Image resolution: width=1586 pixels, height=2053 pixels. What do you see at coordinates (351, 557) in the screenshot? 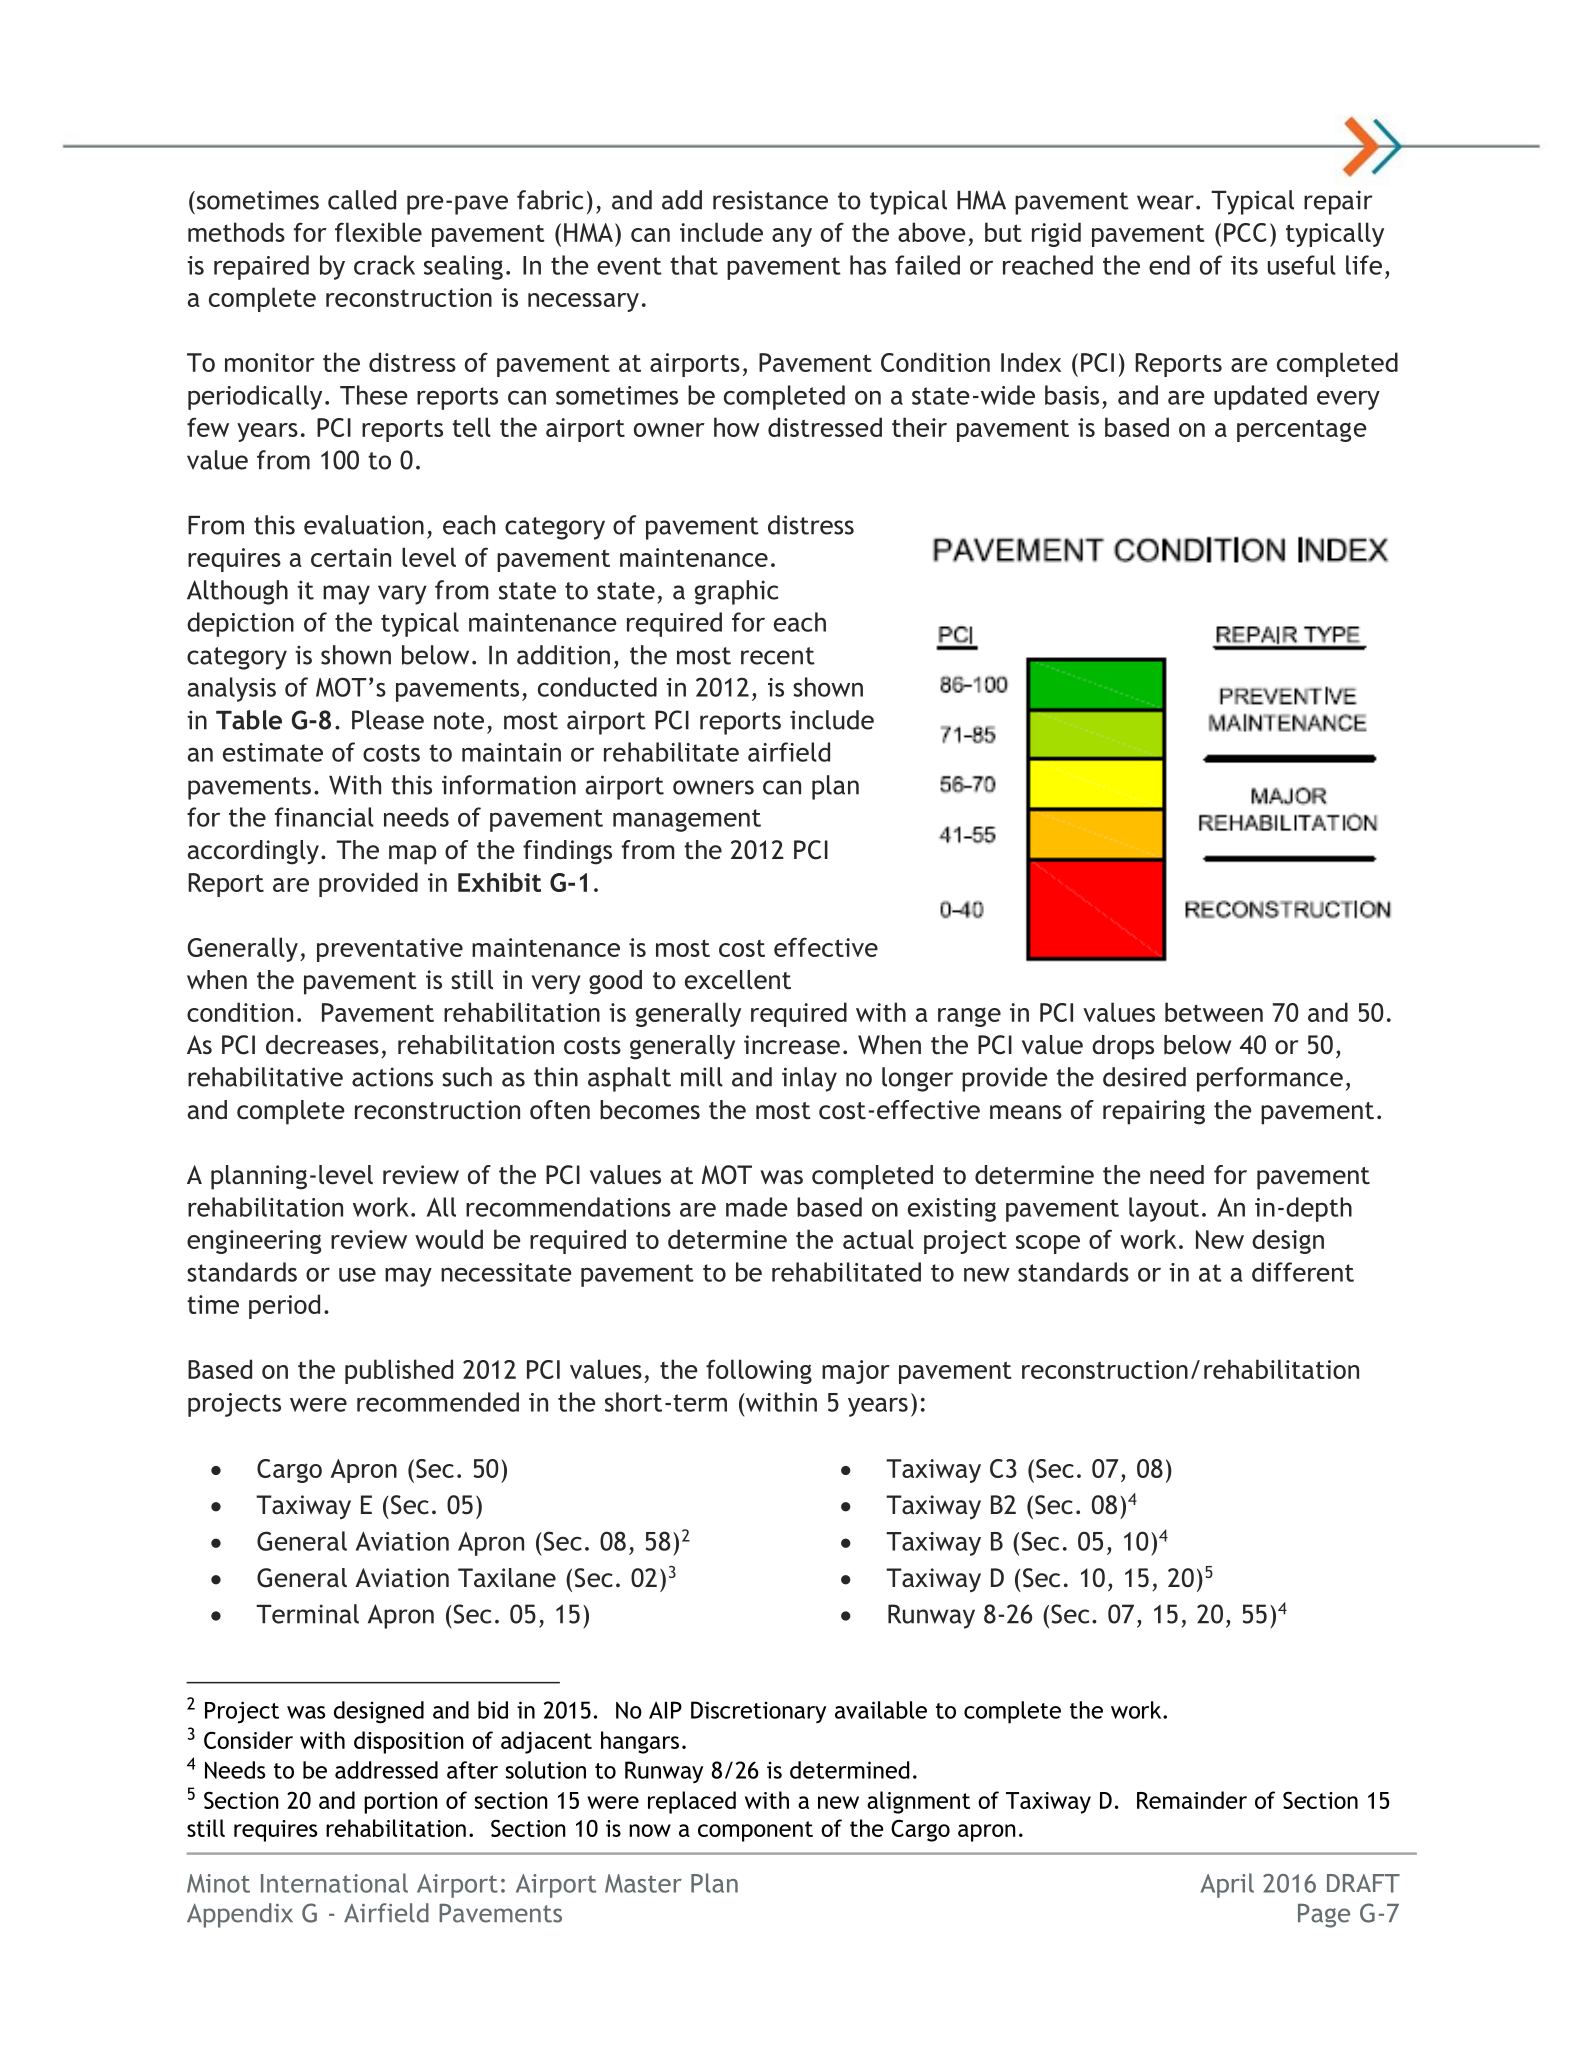
I see `certain` at bounding box center [351, 557].
